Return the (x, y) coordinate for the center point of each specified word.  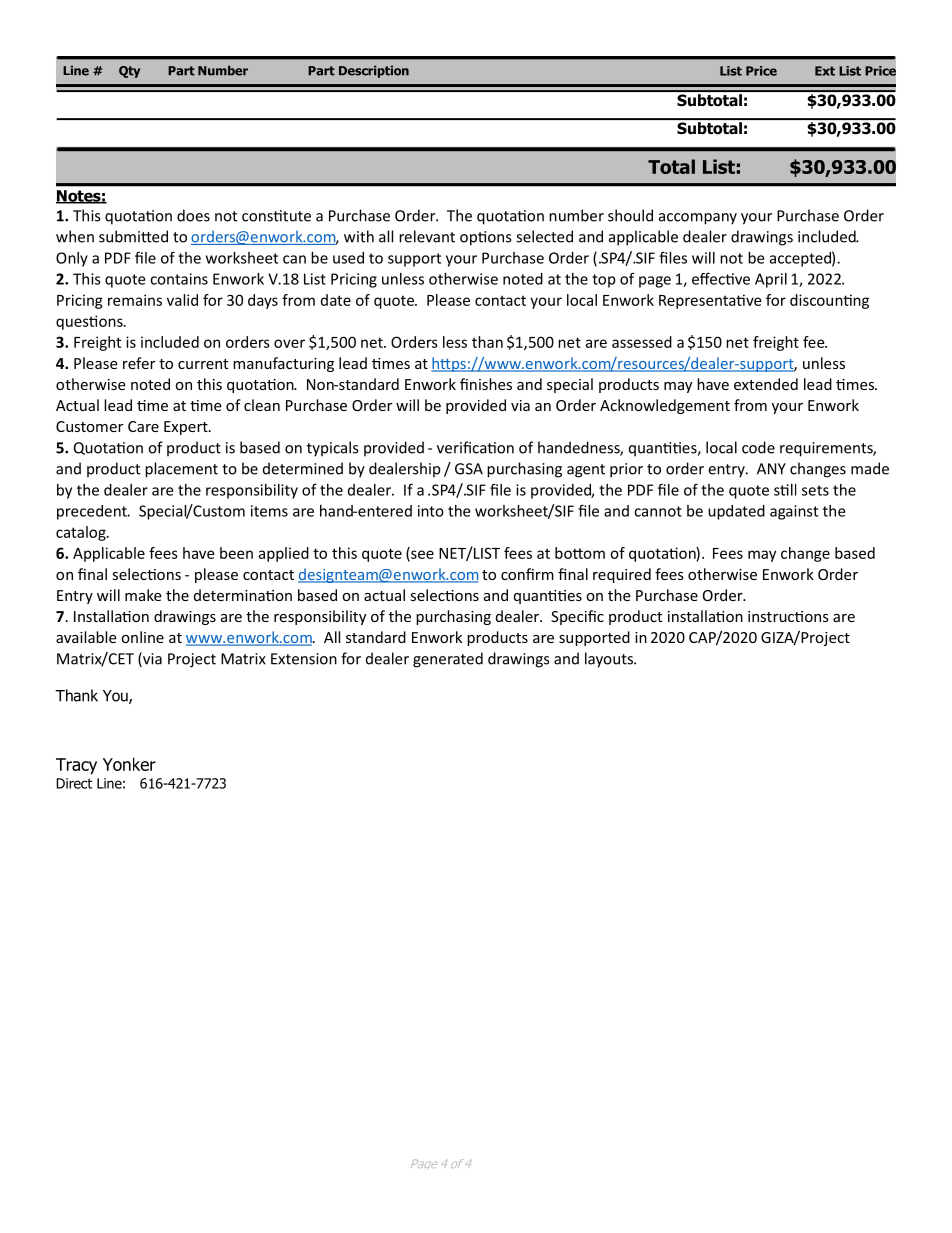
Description (374, 71)
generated (448, 660)
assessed (642, 342)
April (771, 280)
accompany (698, 219)
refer (139, 363)
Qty (129, 72)
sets (815, 490)
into (431, 511)
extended (766, 384)
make (143, 595)
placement (181, 470)
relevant (427, 236)
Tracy (76, 766)
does (193, 215)
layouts (610, 660)
